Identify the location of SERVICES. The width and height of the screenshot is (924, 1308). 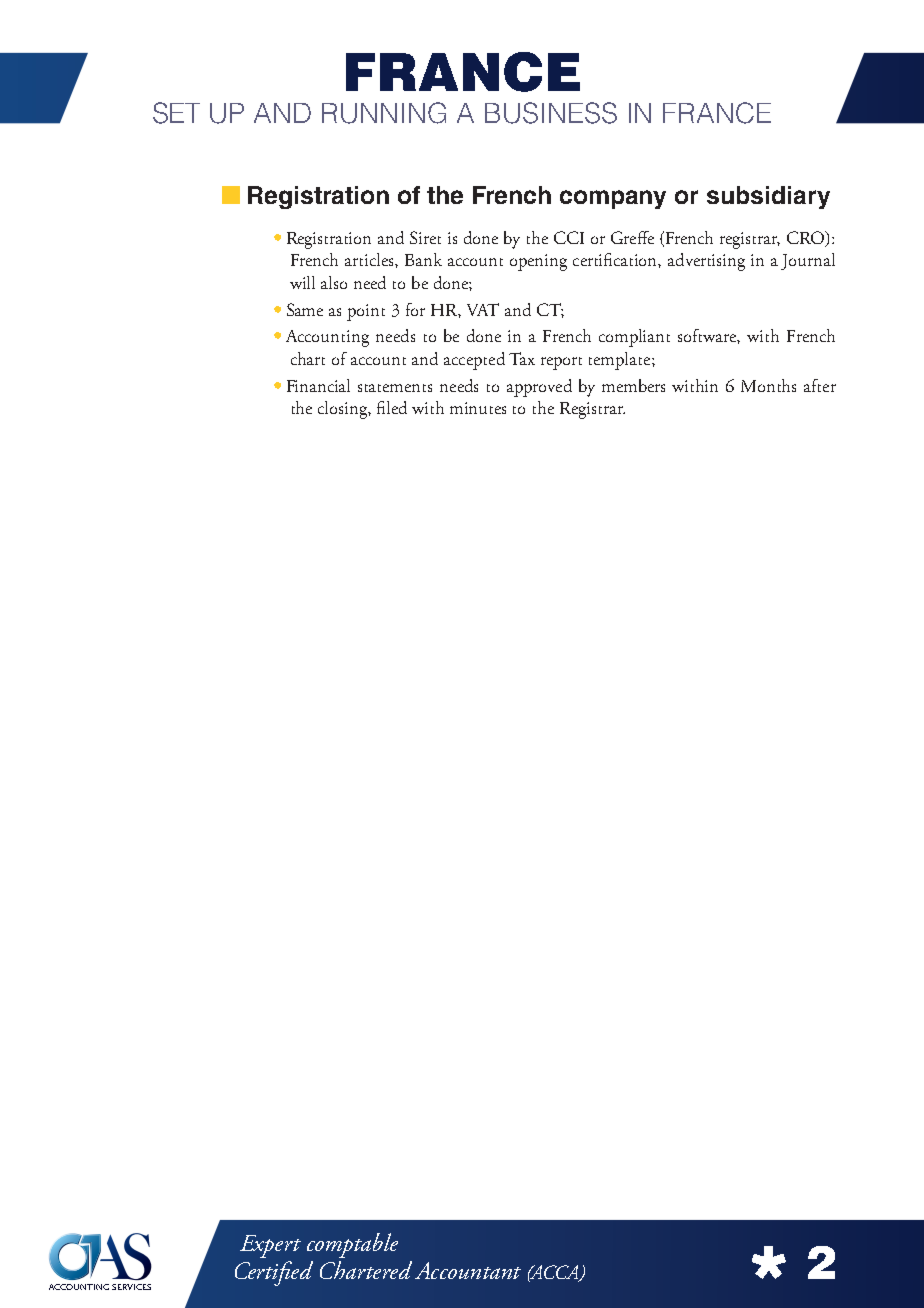
(131, 1287).
